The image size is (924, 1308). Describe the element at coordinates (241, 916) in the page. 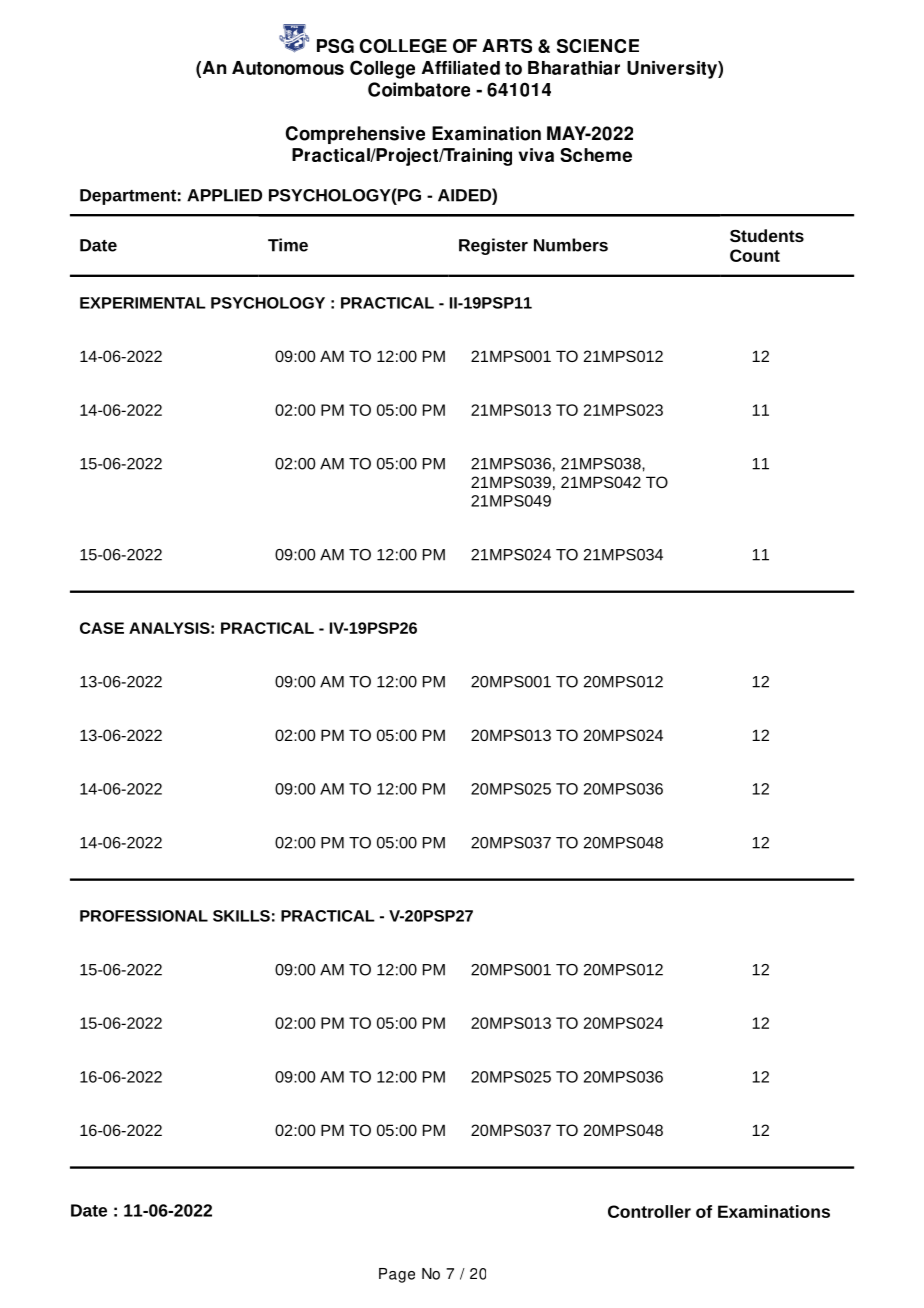

I see `SKILLS` at that location.
